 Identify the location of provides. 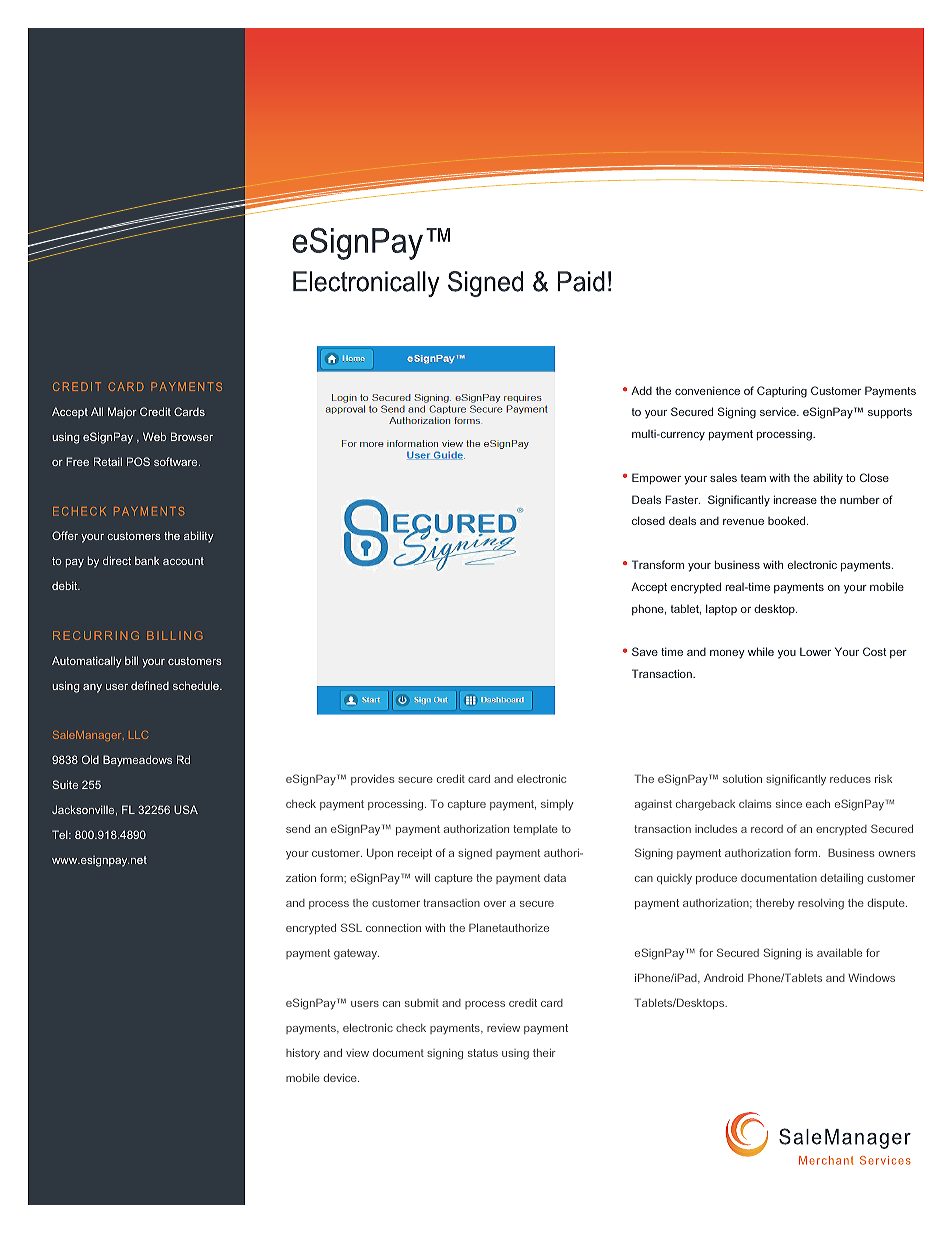
(372, 779).
